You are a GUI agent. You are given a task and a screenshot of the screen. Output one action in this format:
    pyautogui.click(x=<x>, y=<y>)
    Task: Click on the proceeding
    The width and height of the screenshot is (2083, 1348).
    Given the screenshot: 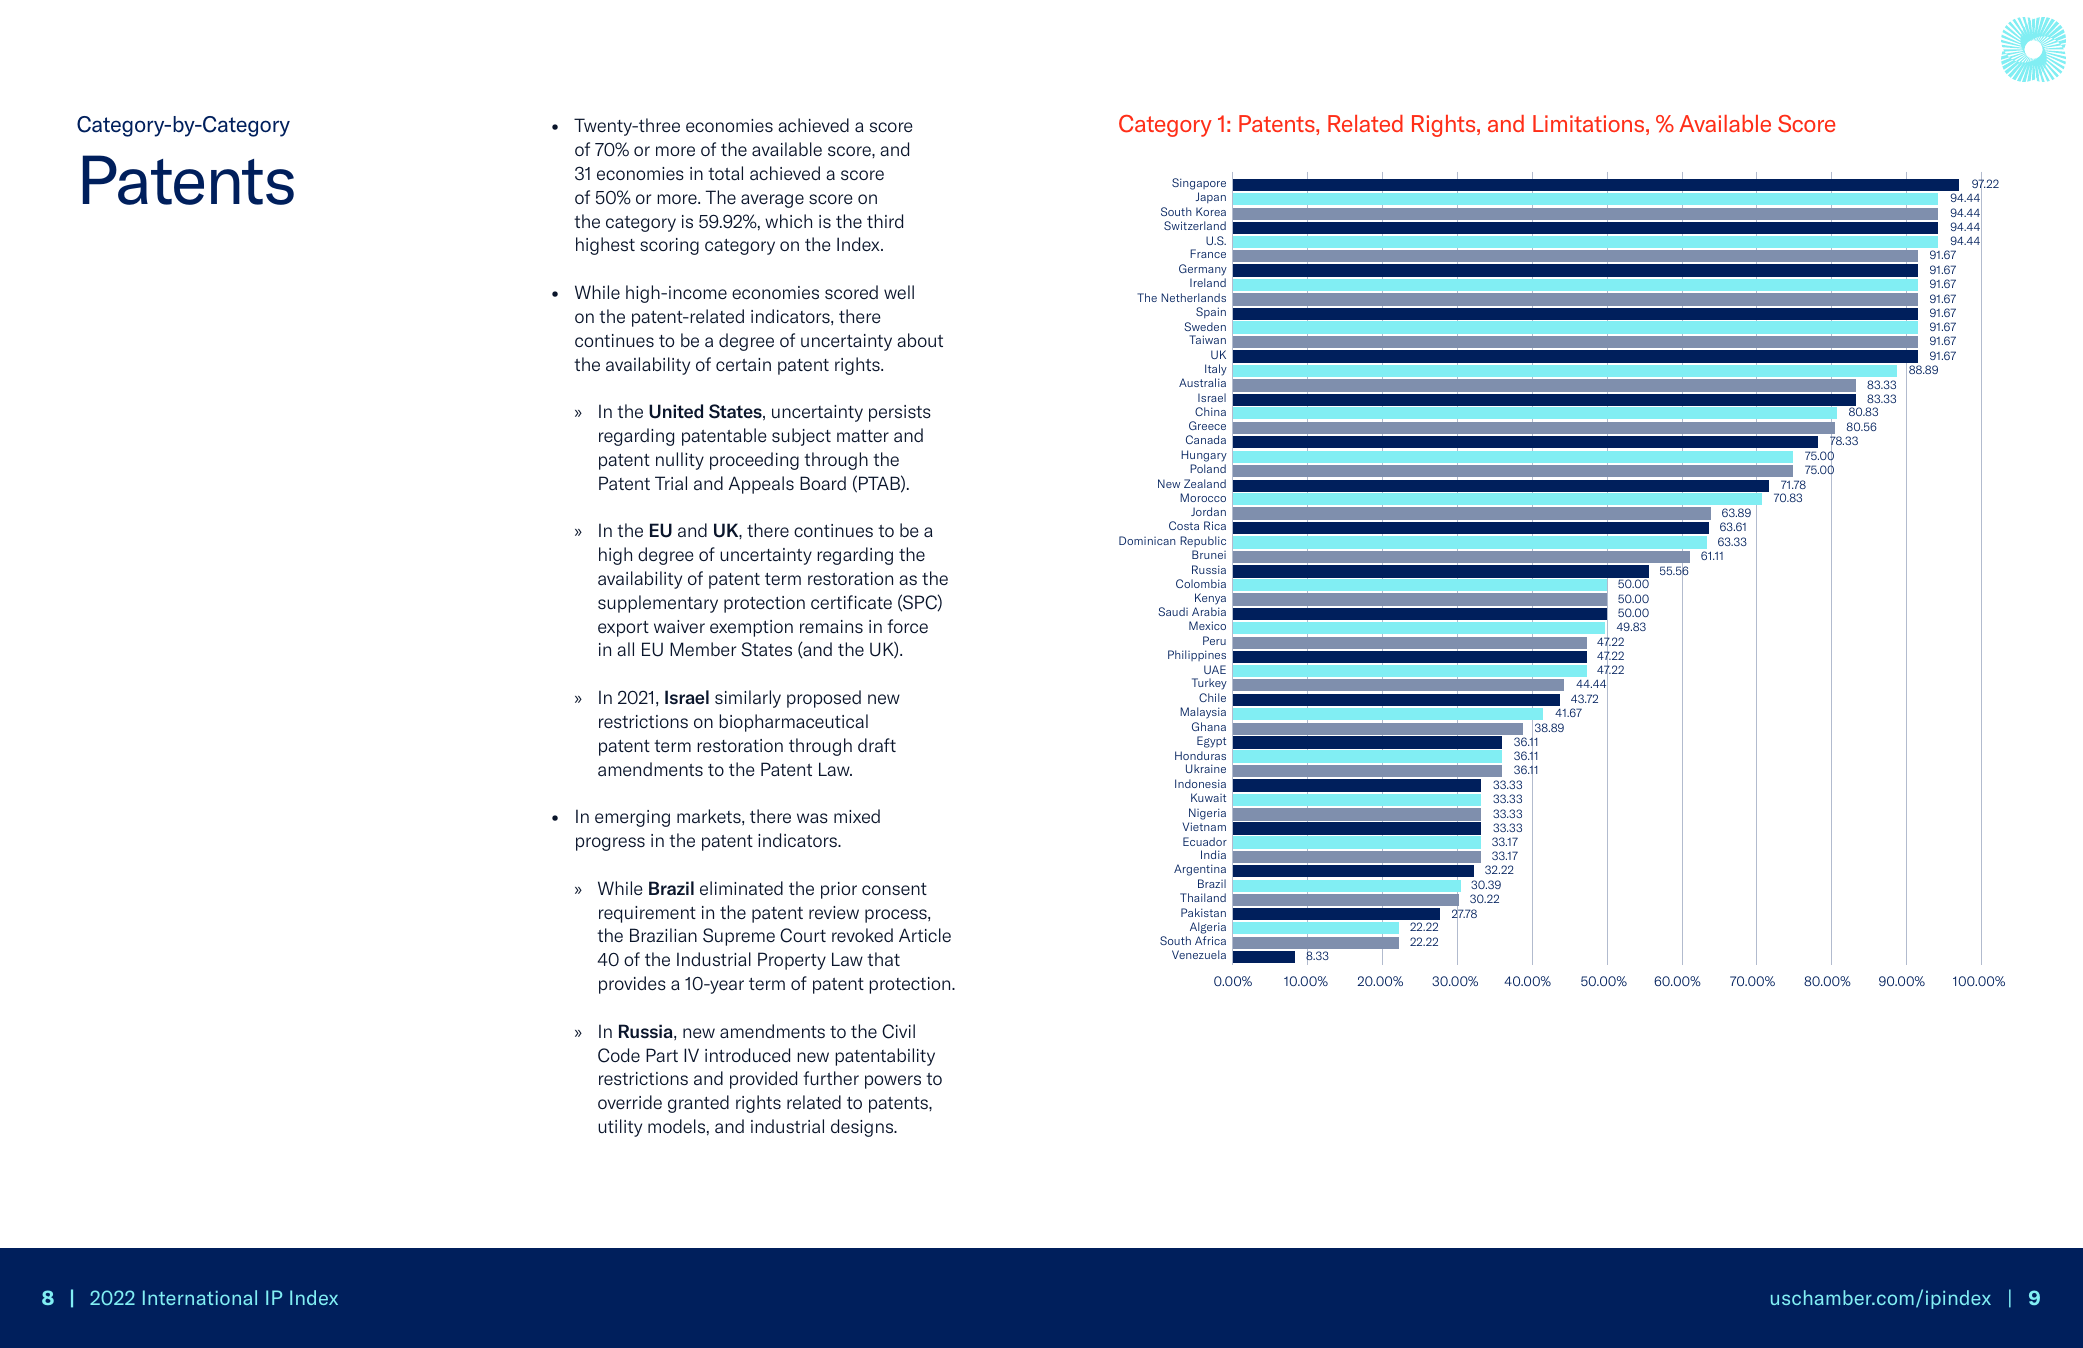 What is the action you would take?
    pyautogui.click(x=754, y=461)
